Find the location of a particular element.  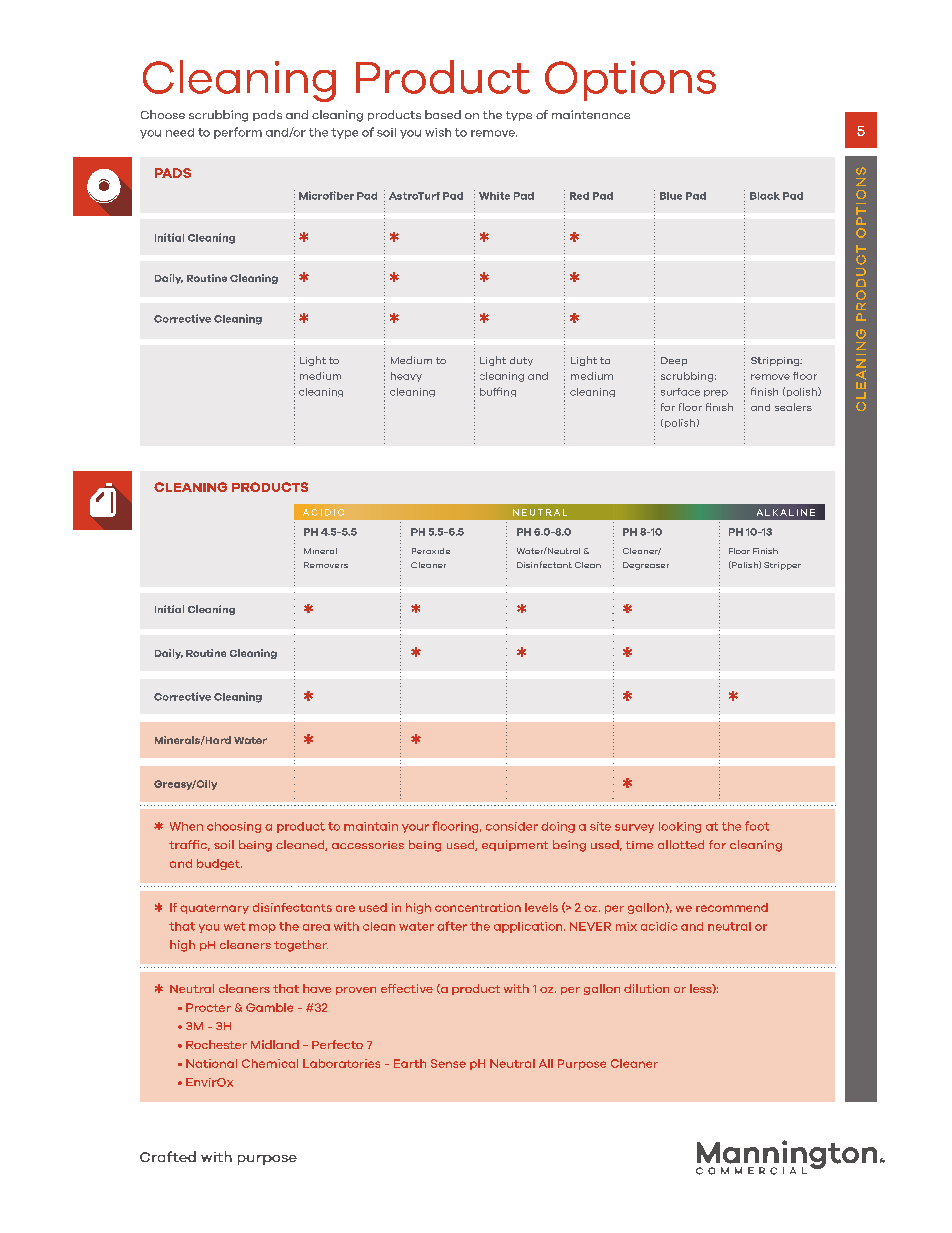

equipment is located at coordinates (515, 845).
